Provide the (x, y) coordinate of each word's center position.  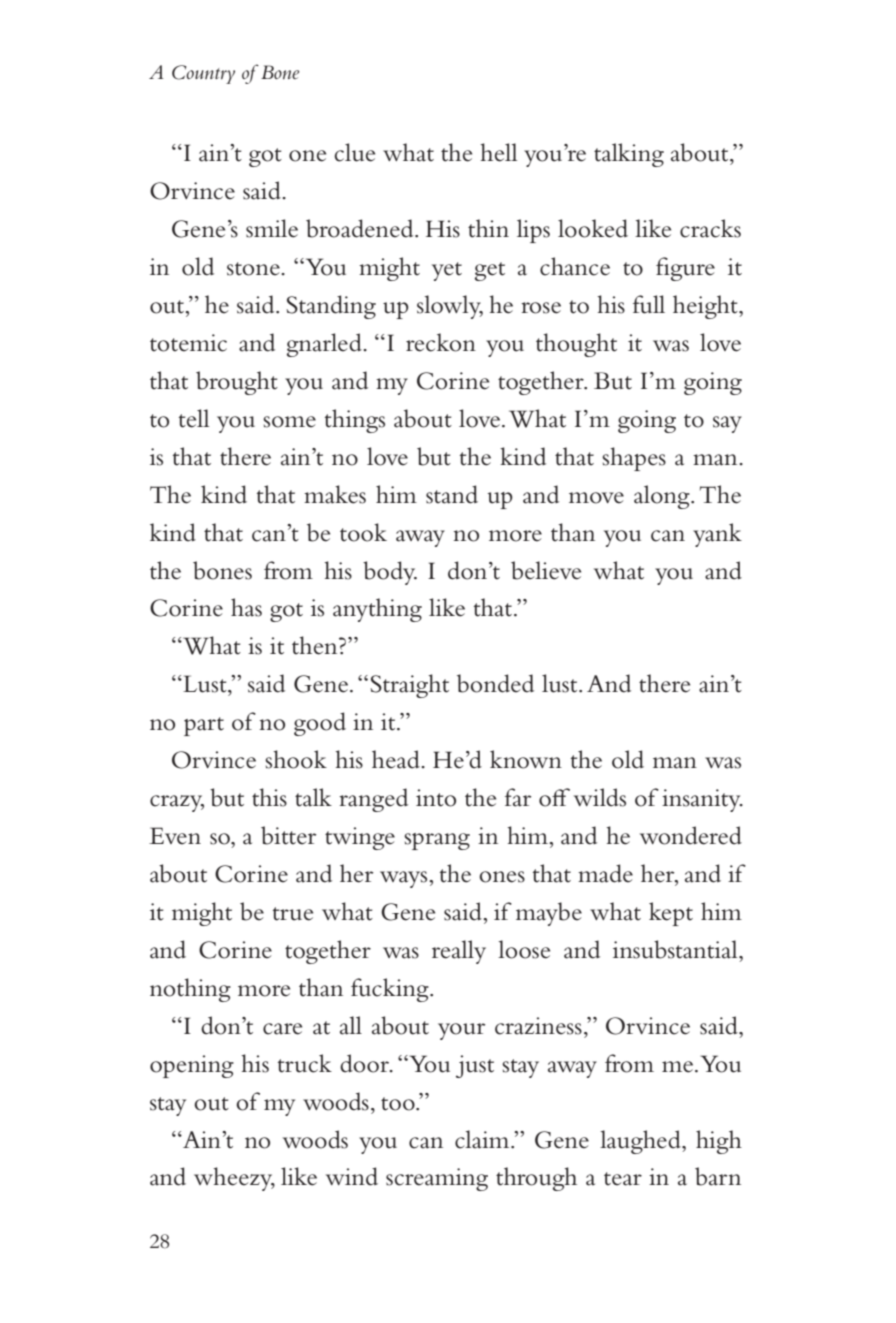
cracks (710, 228)
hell (498, 152)
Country (203, 74)
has (246, 607)
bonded (495, 683)
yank (717, 535)
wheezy (234, 1179)
